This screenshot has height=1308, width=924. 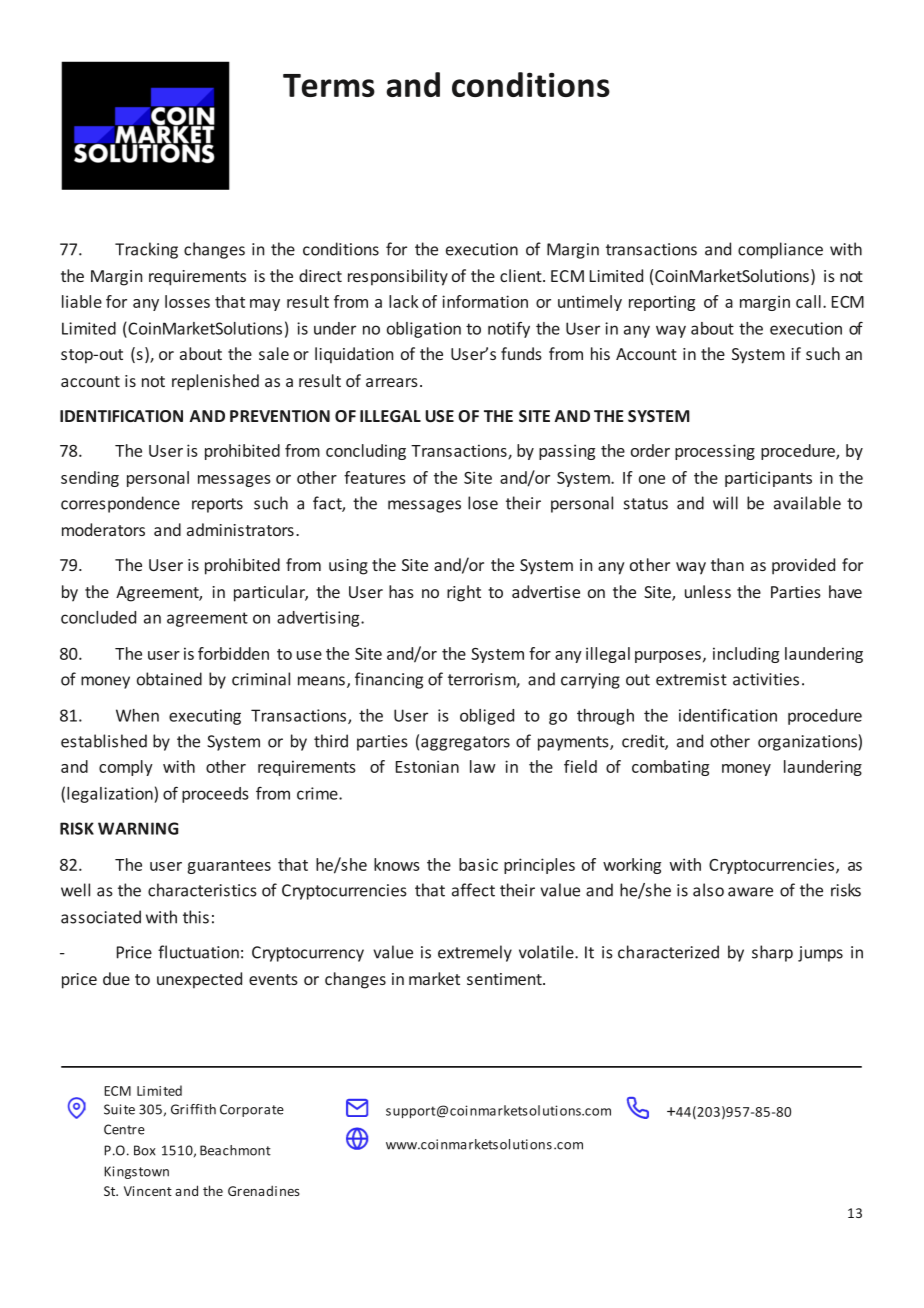 I want to click on correspondence, so click(x=120, y=504).
